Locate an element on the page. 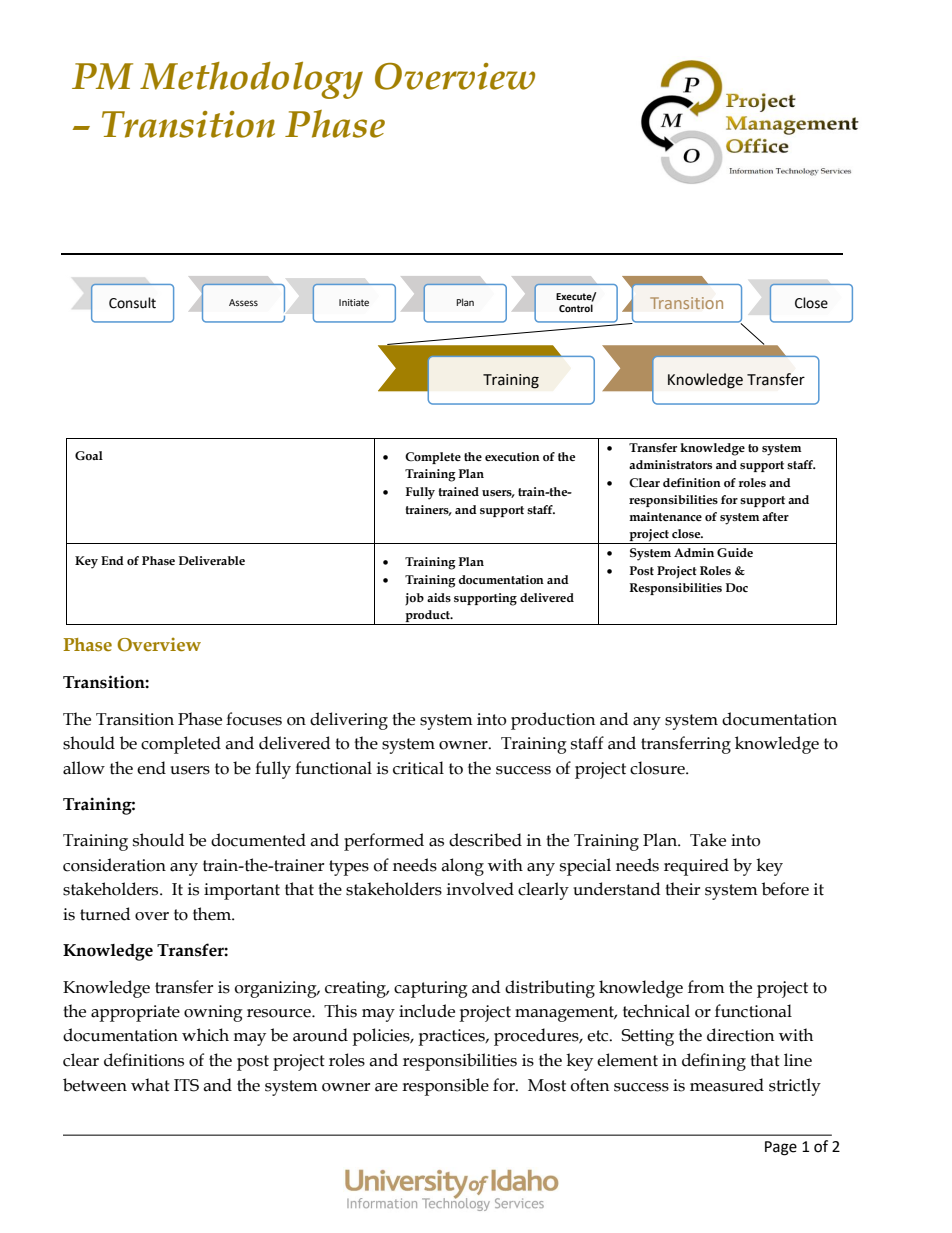 The height and width of the document is (1233, 952). responsible is located at coordinates (445, 1087).
